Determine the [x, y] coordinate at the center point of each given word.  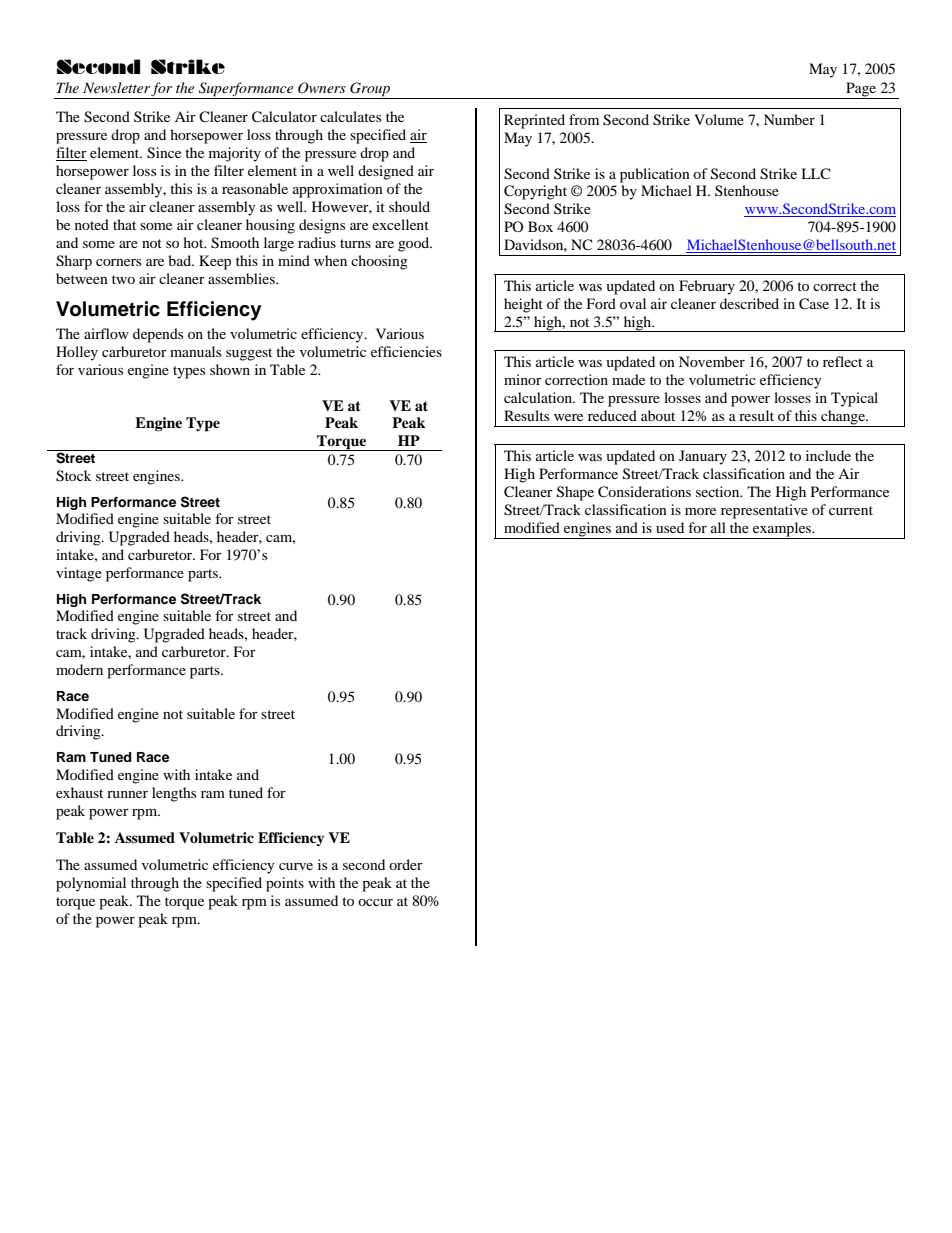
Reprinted [534, 121]
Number [789, 119]
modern [79, 669]
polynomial [91, 884]
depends [158, 335]
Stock [74, 476]
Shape [575, 493]
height [523, 305]
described [749, 303]
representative [764, 511]
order [406, 864]
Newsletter [116, 87]
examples [782, 530]
